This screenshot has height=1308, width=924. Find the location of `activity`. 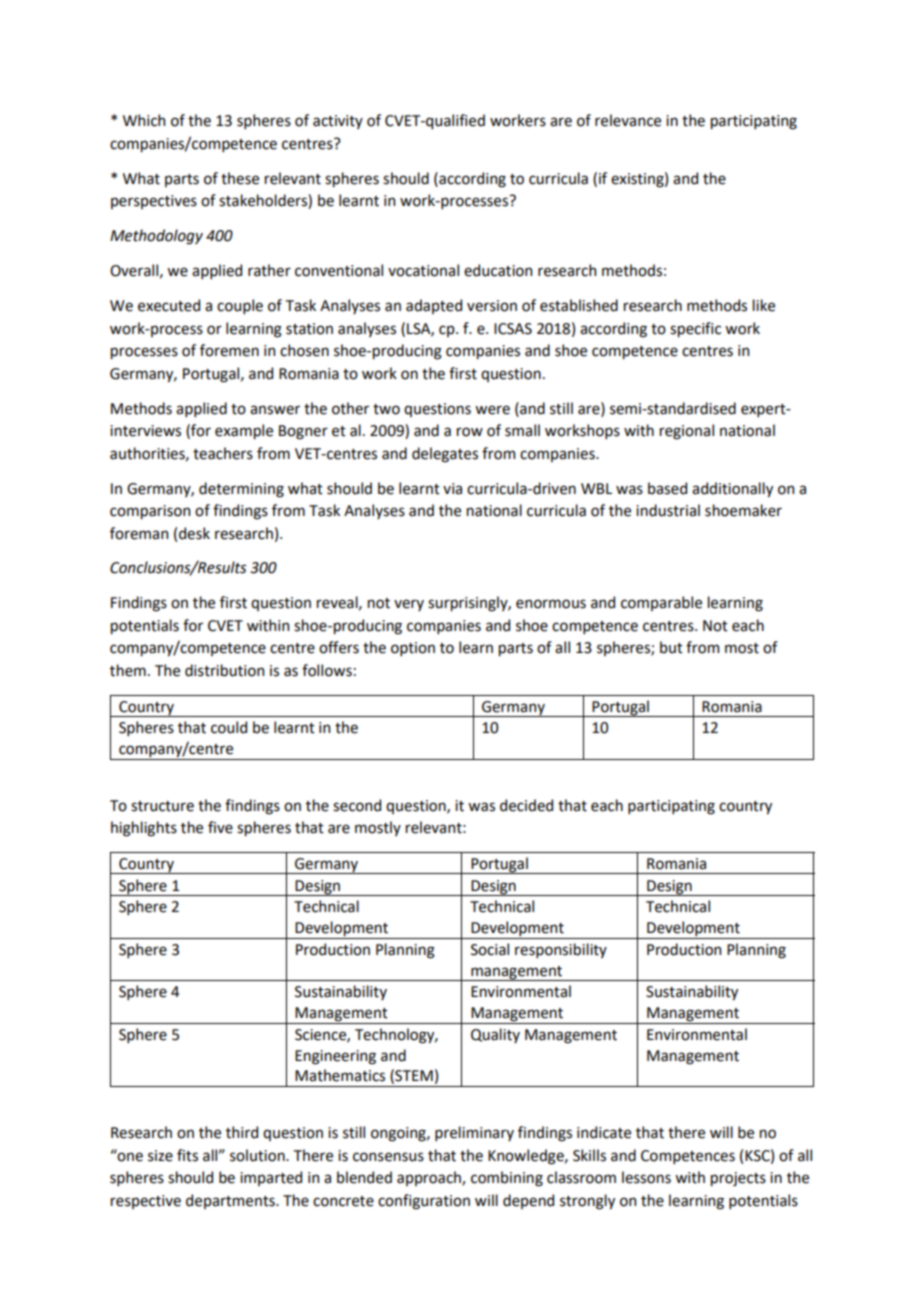

activity is located at coordinates (338, 122).
